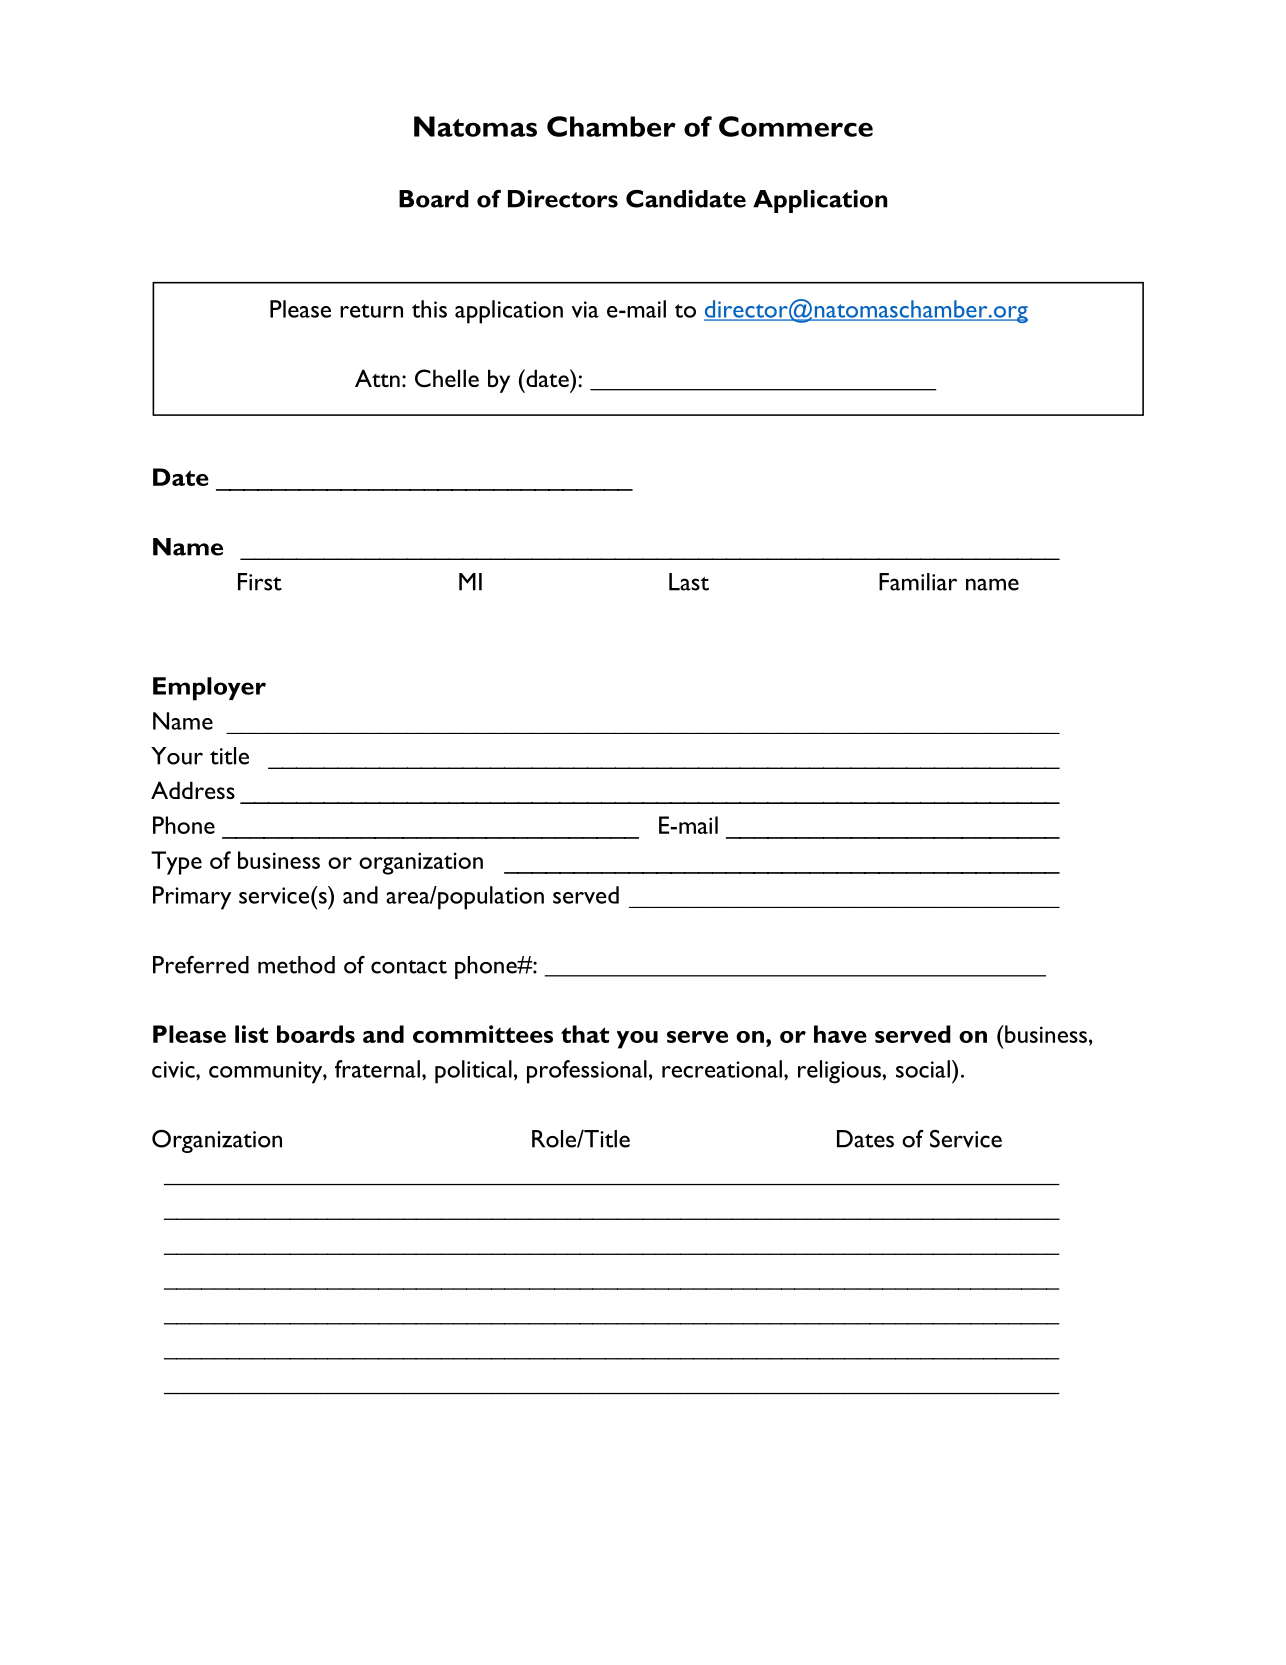  I want to click on Attn, so click(377, 378).
